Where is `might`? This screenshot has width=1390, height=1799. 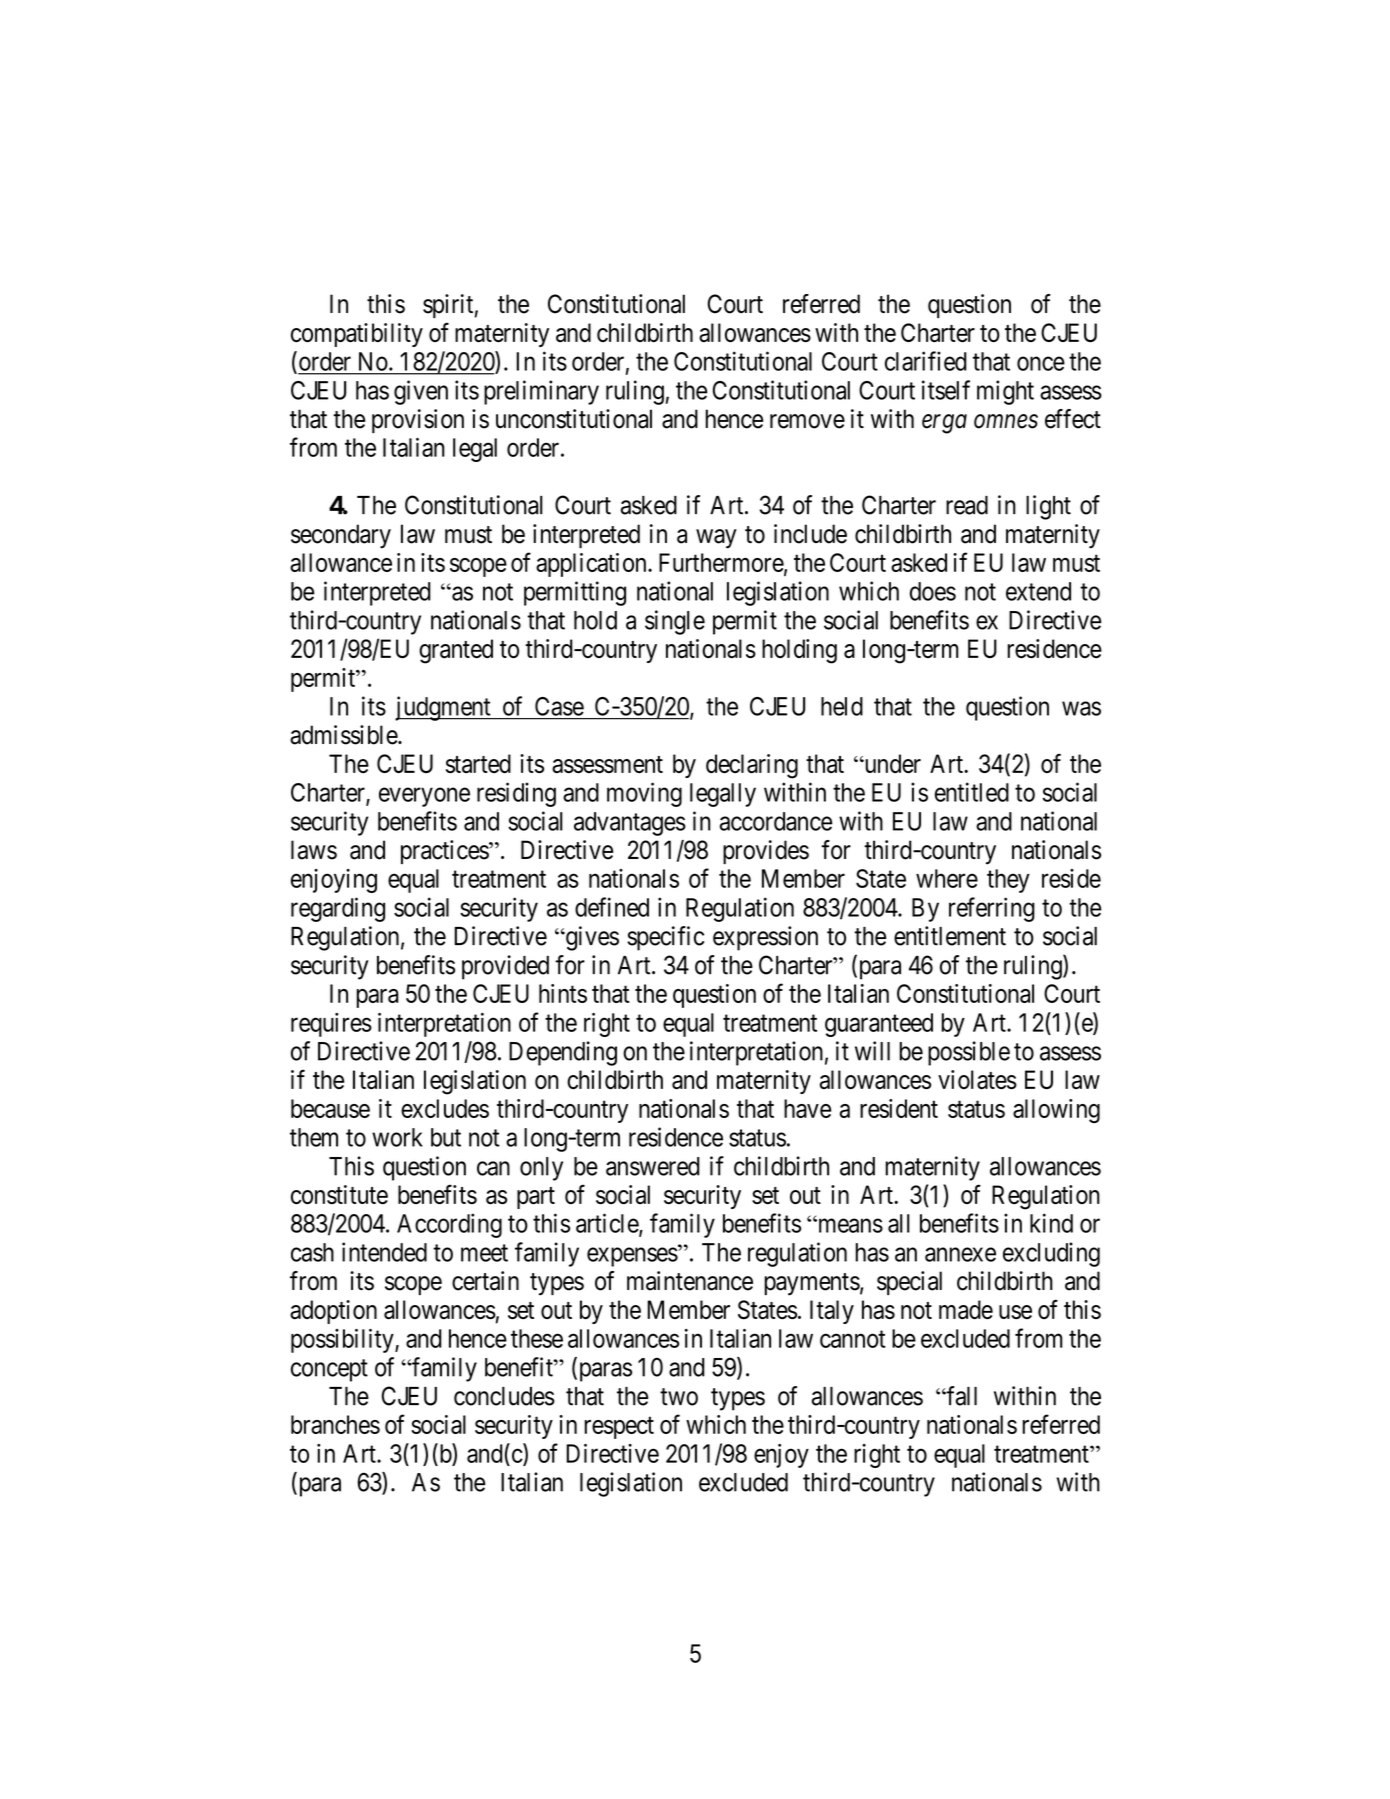
might is located at coordinates (1005, 392).
